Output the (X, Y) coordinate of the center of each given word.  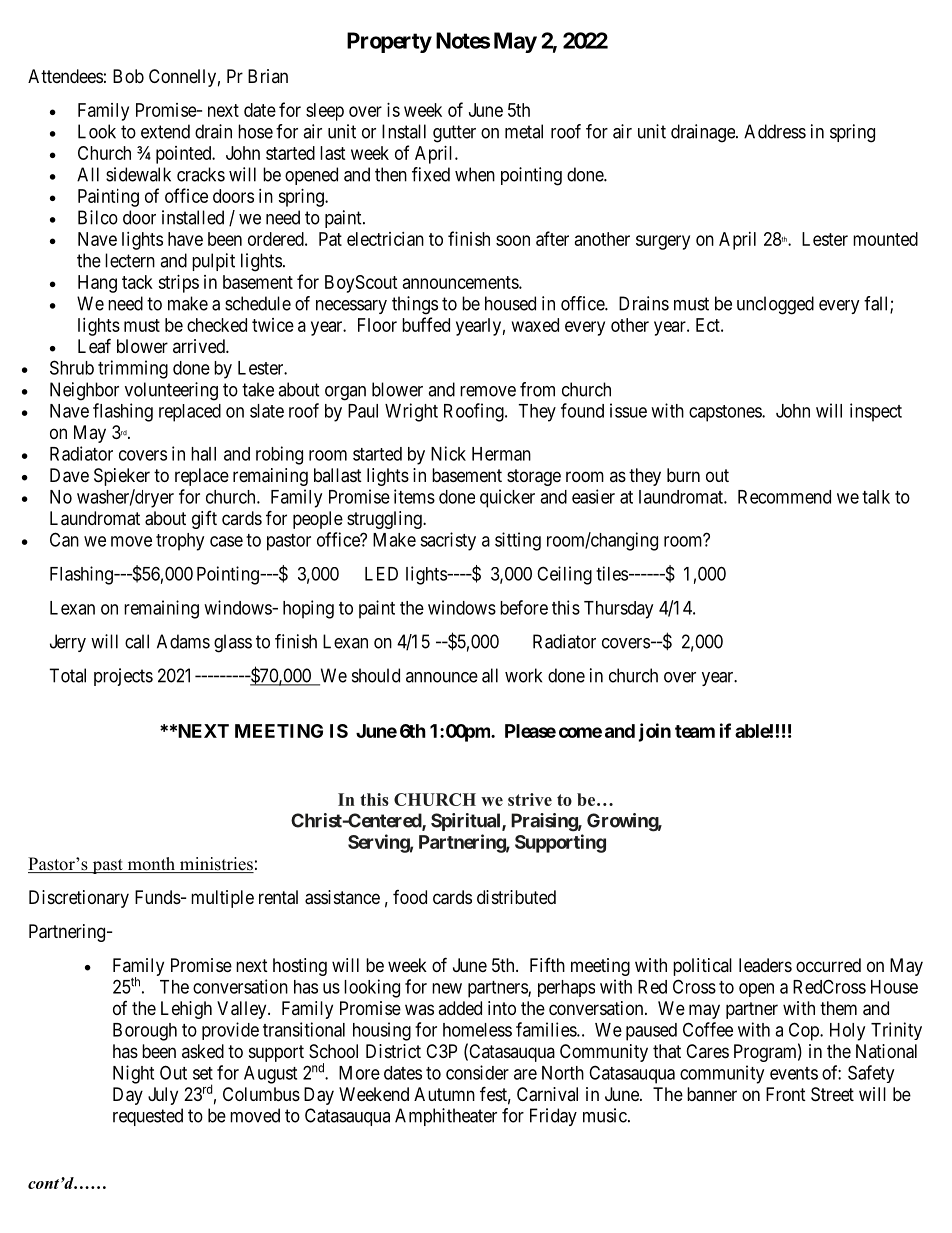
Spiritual (467, 822)
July (163, 1096)
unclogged (775, 305)
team (695, 731)
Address (775, 131)
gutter (454, 134)
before (524, 607)
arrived (200, 346)
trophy (180, 542)
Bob (128, 76)
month (151, 865)
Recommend (784, 497)
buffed (426, 324)
